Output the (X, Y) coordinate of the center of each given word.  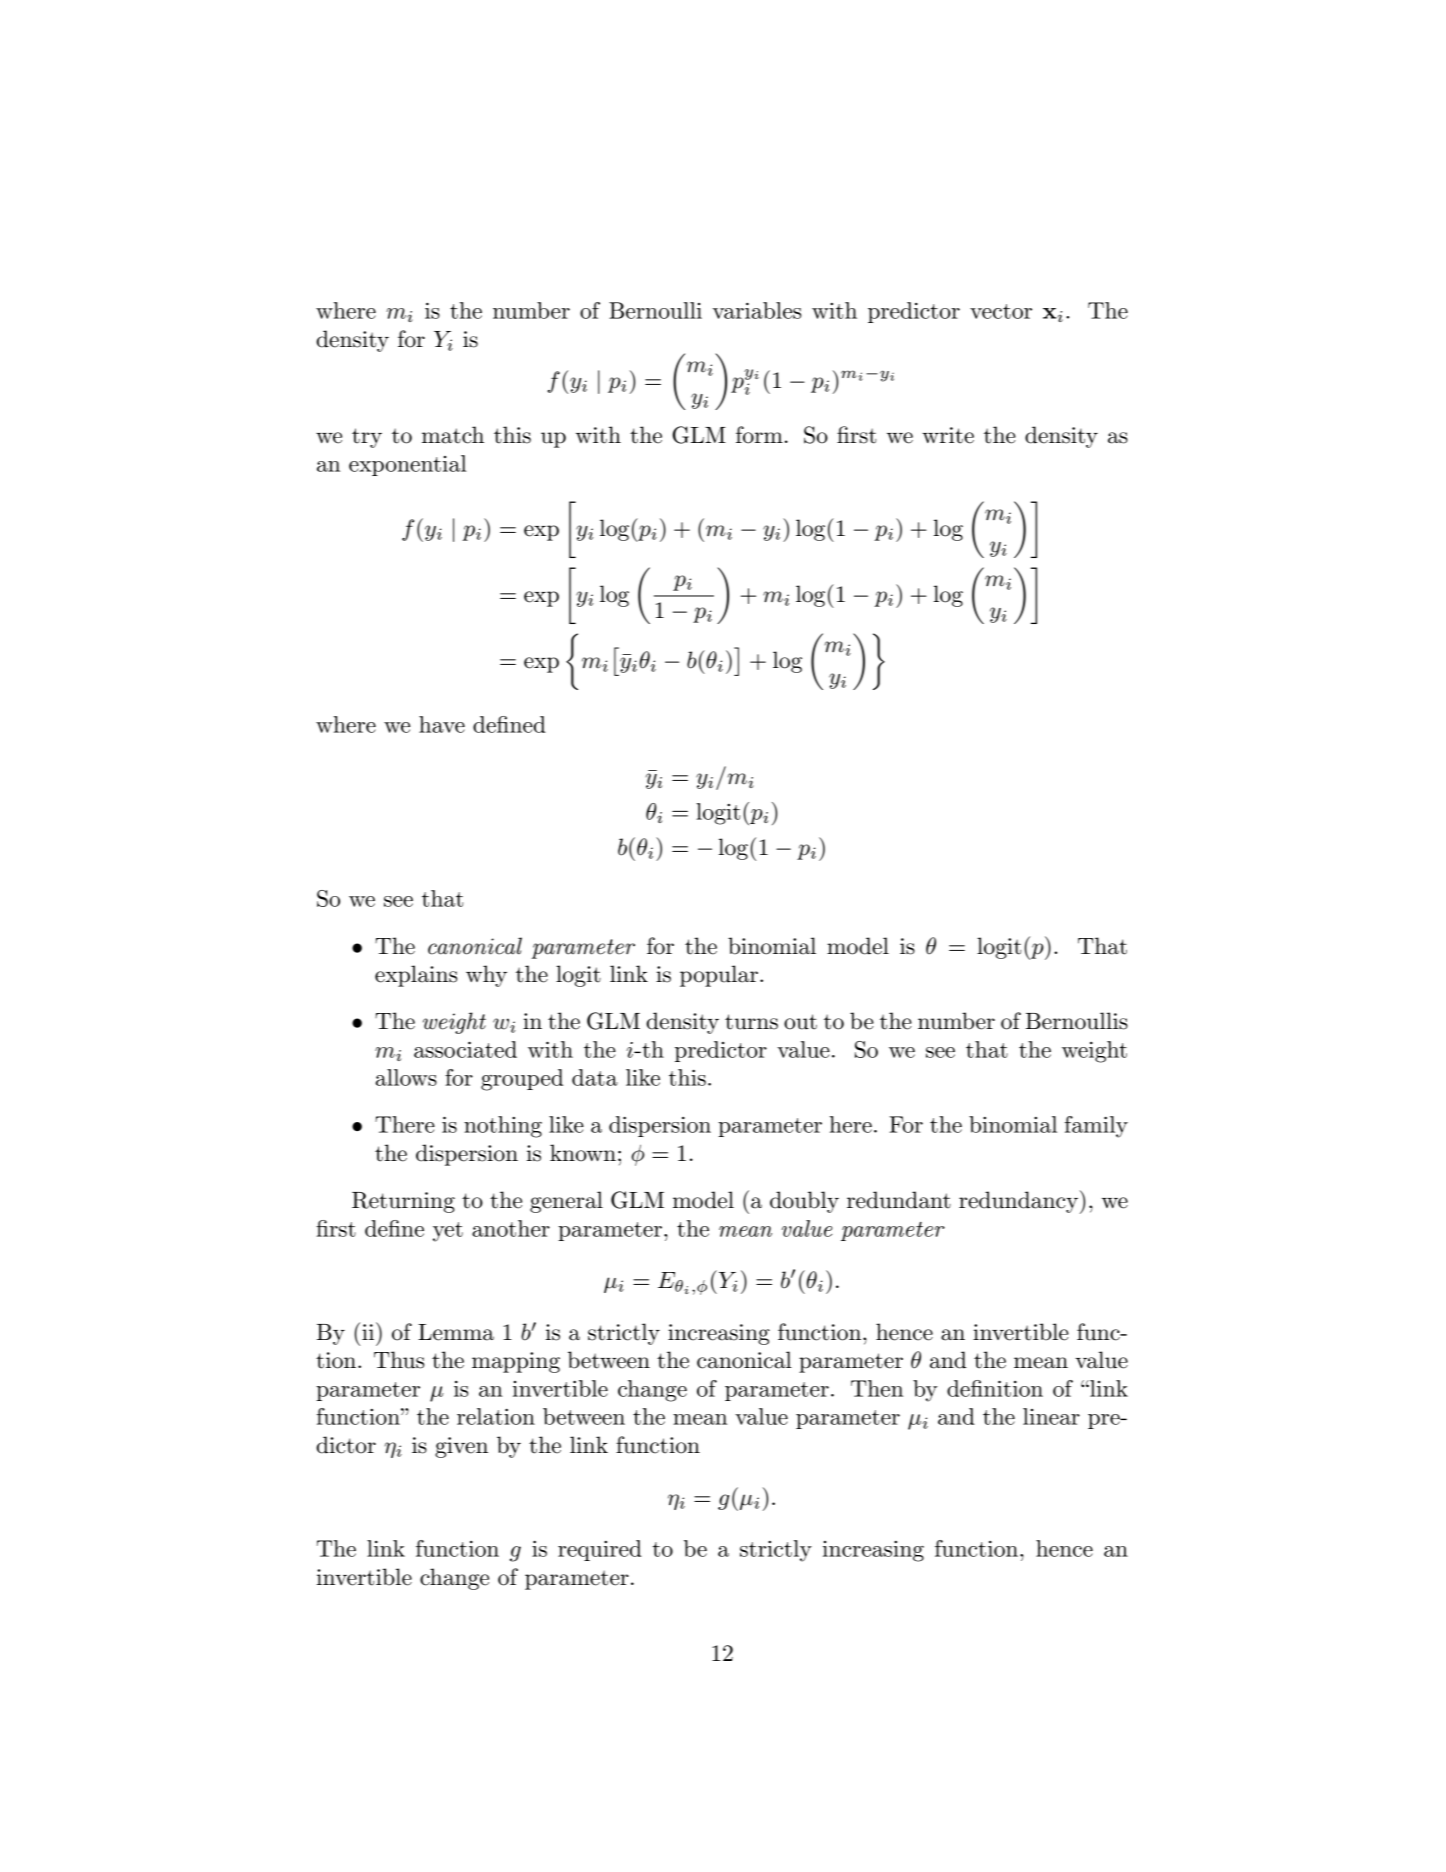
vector (1001, 311)
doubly (804, 1202)
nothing (503, 1127)
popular (719, 976)
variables (757, 310)
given (461, 1447)
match (453, 435)
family (1096, 1127)
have (442, 724)
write (948, 435)
